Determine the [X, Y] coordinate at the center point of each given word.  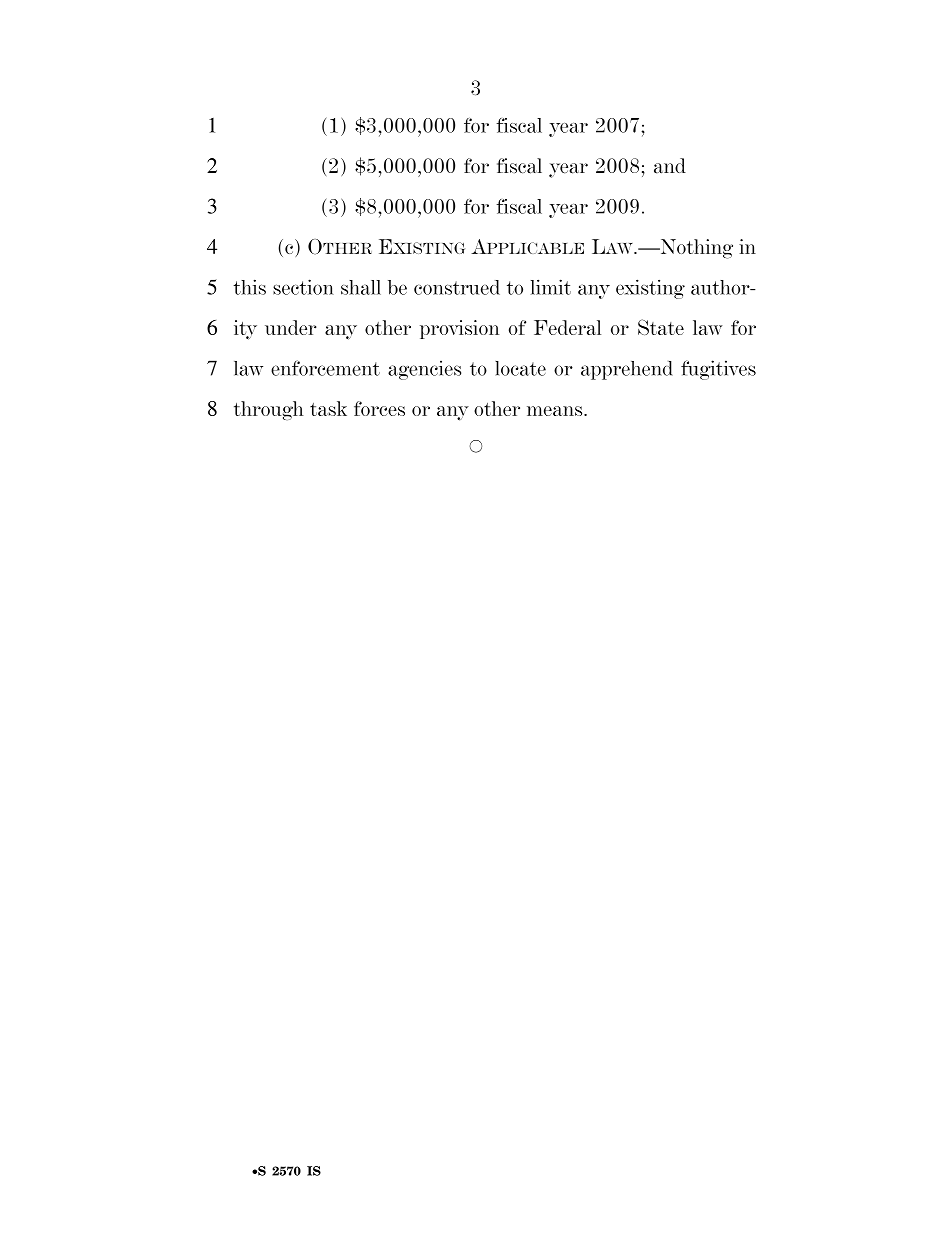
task [328, 408]
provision [459, 329]
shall [361, 287]
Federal [567, 327]
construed [457, 287]
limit [551, 287]
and [670, 166]
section [303, 287]
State [661, 327]
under [290, 327]
